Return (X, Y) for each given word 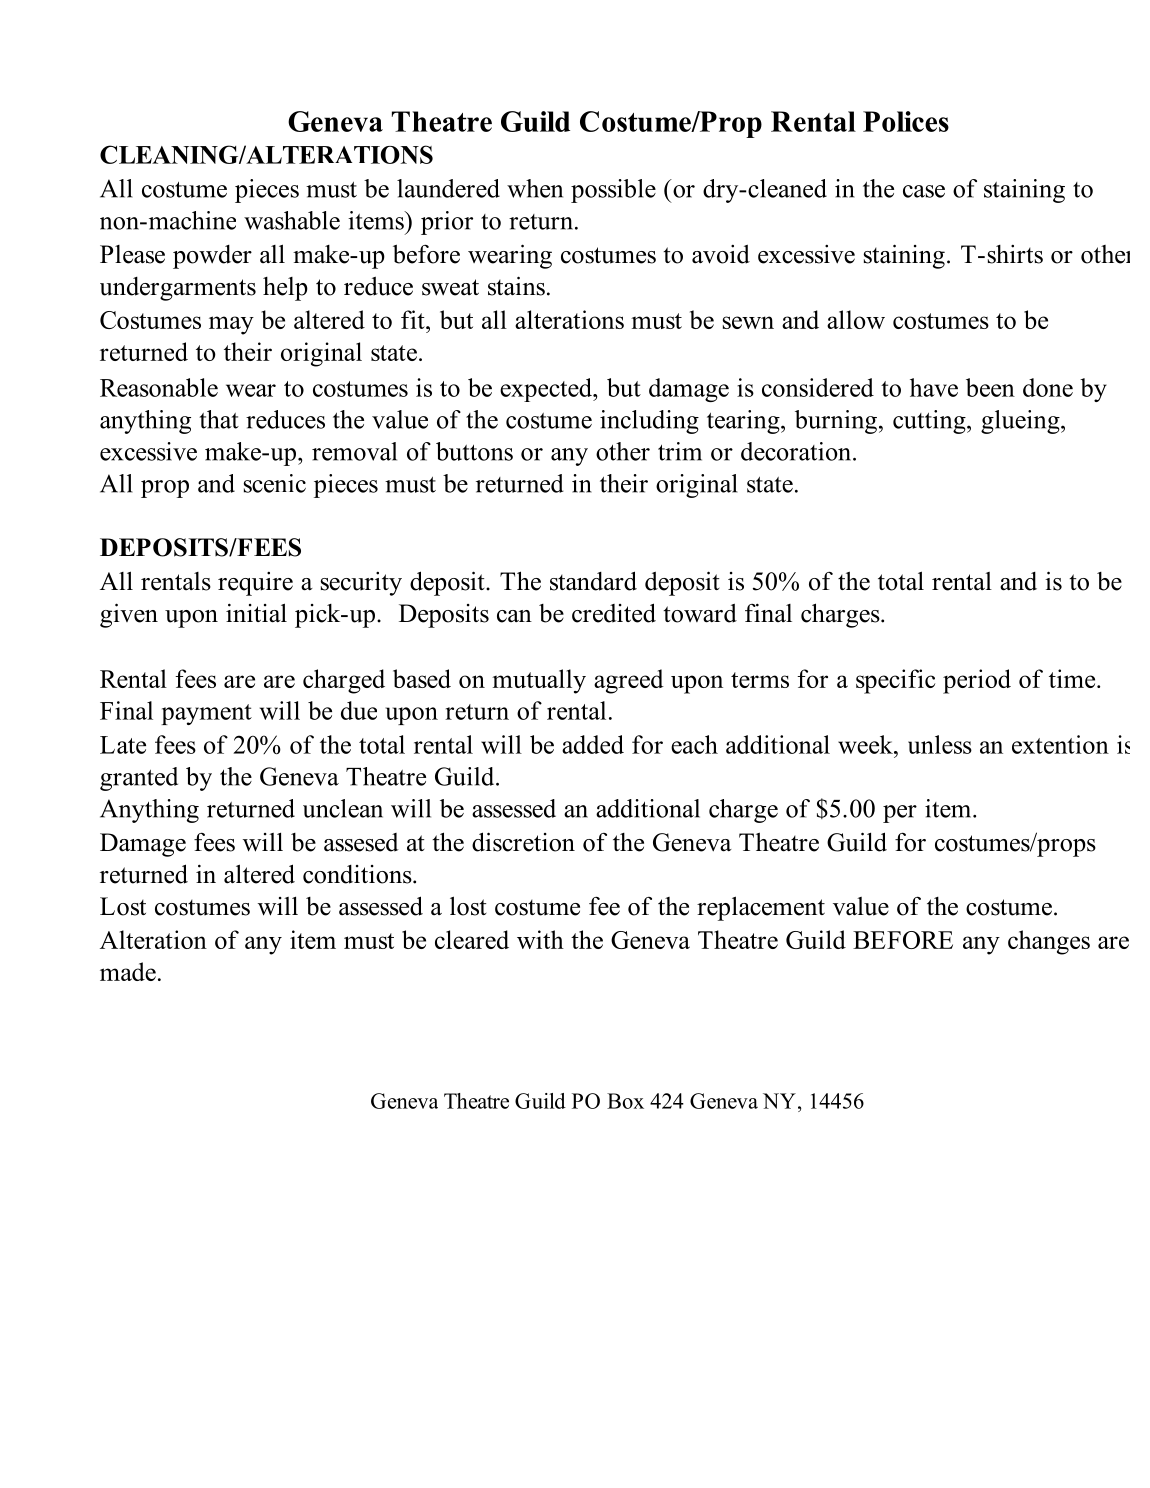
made (128, 971)
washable (292, 220)
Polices (906, 121)
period (977, 681)
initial (256, 613)
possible (613, 191)
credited (614, 613)
